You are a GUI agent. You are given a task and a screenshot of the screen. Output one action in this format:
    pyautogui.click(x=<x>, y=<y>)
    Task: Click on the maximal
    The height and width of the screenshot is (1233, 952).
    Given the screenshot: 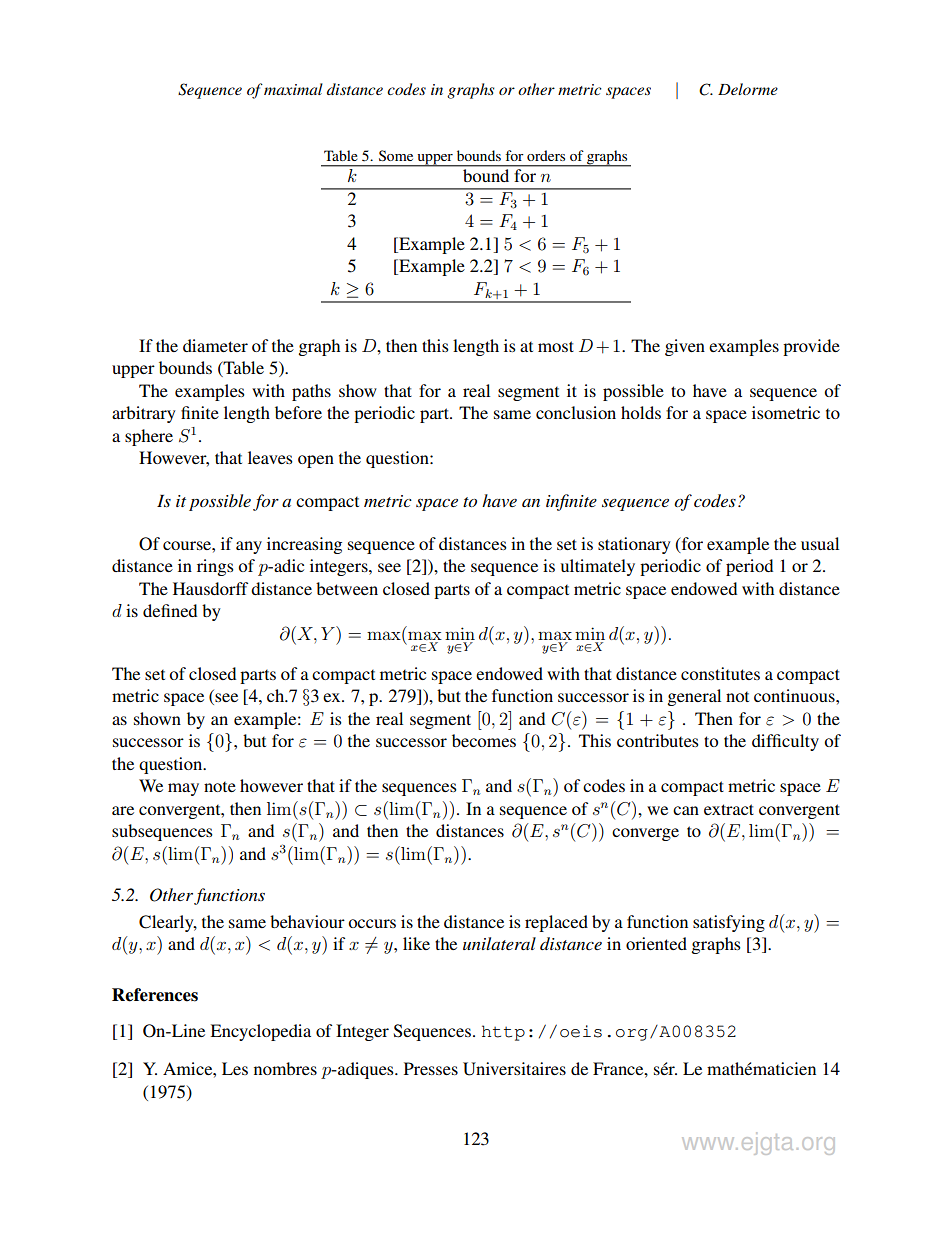 What is the action you would take?
    pyautogui.click(x=293, y=89)
